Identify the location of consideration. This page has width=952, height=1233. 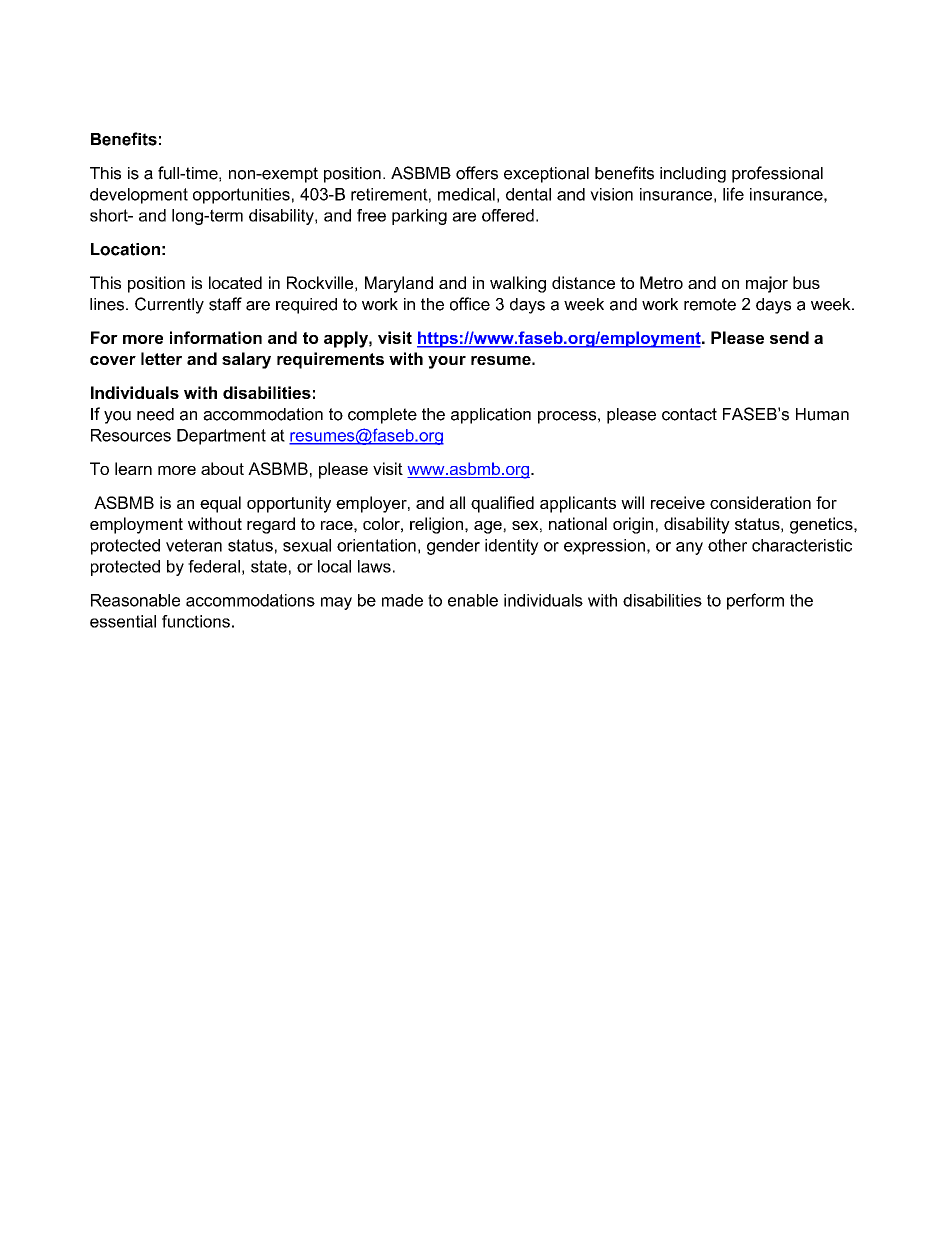
(760, 502).
